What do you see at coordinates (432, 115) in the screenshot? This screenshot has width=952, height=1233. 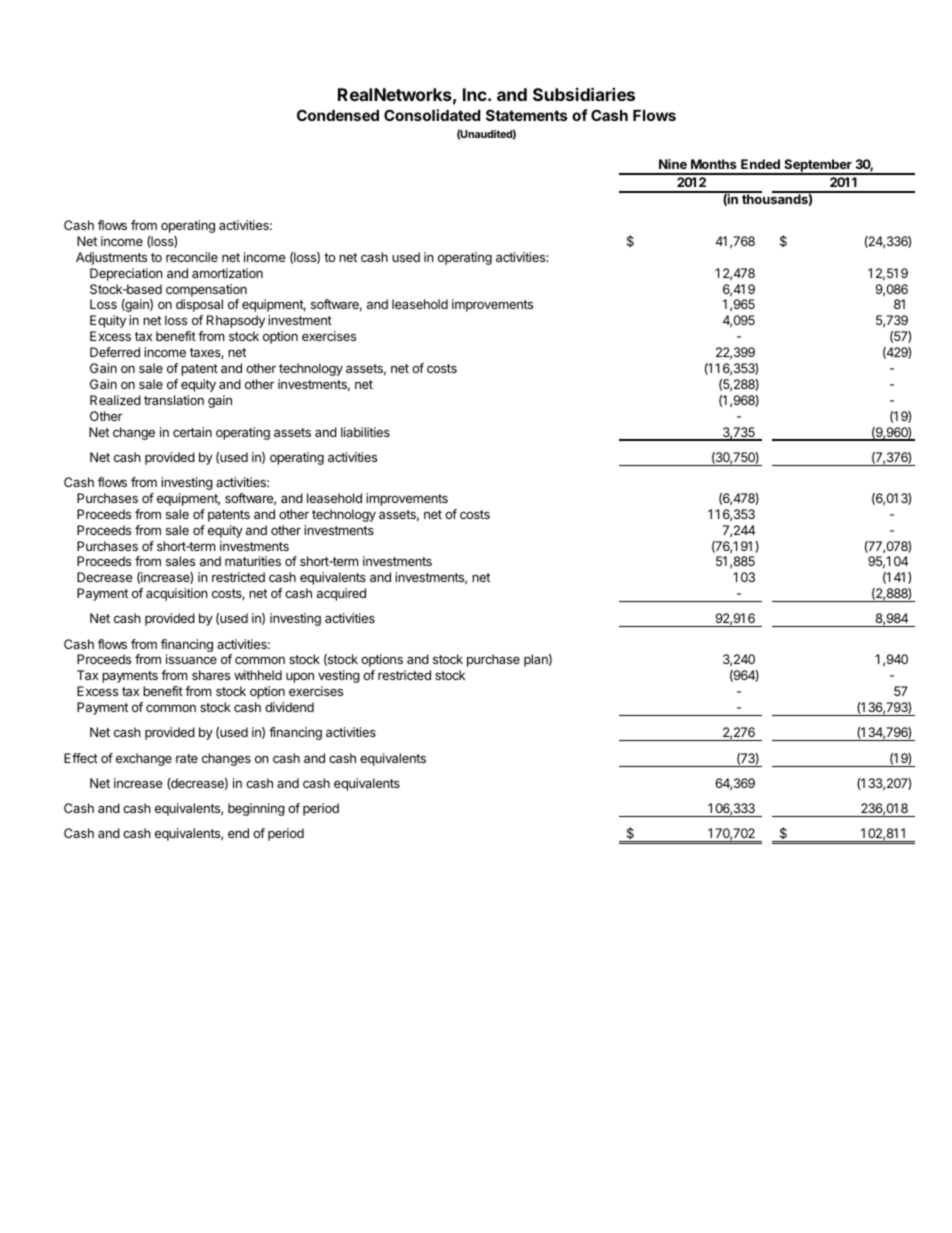 I see `Consolidated` at bounding box center [432, 115].
